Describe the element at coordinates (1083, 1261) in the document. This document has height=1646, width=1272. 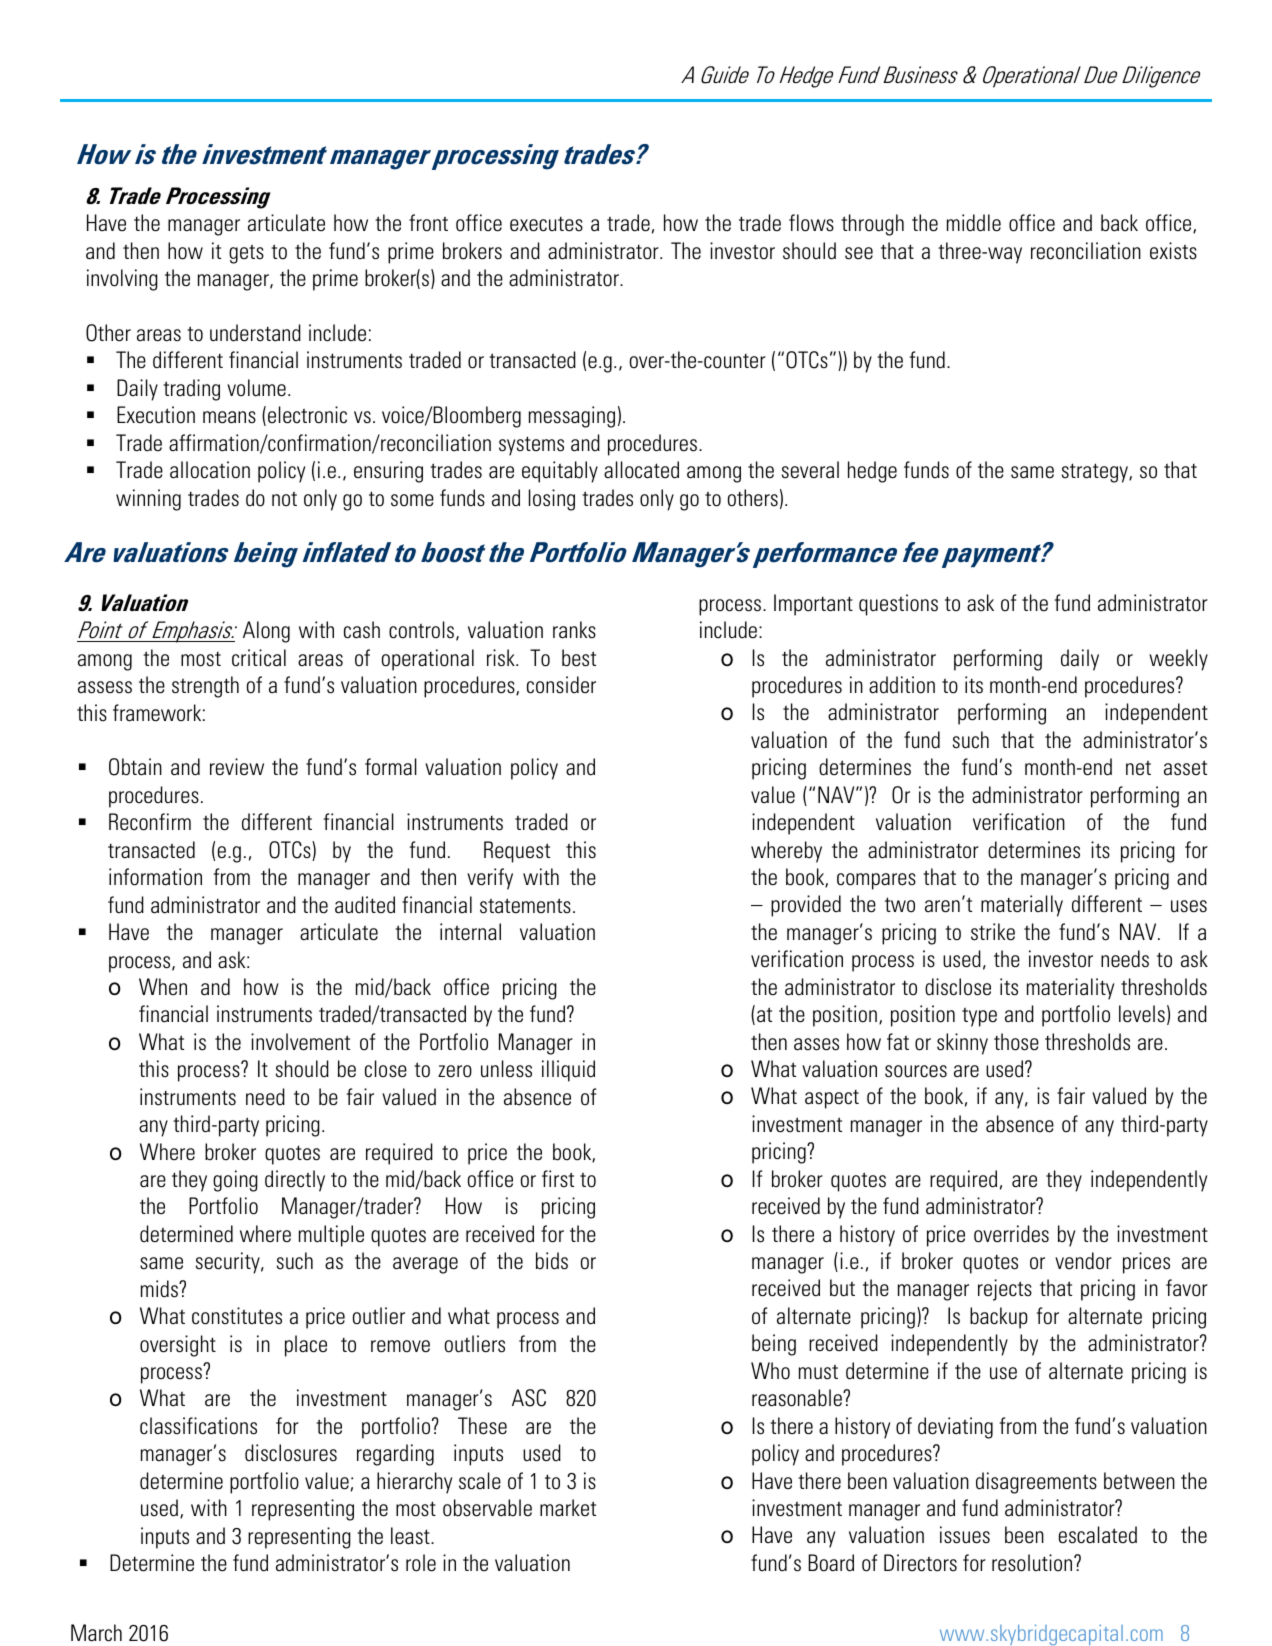
I see `vendor` at that location.
